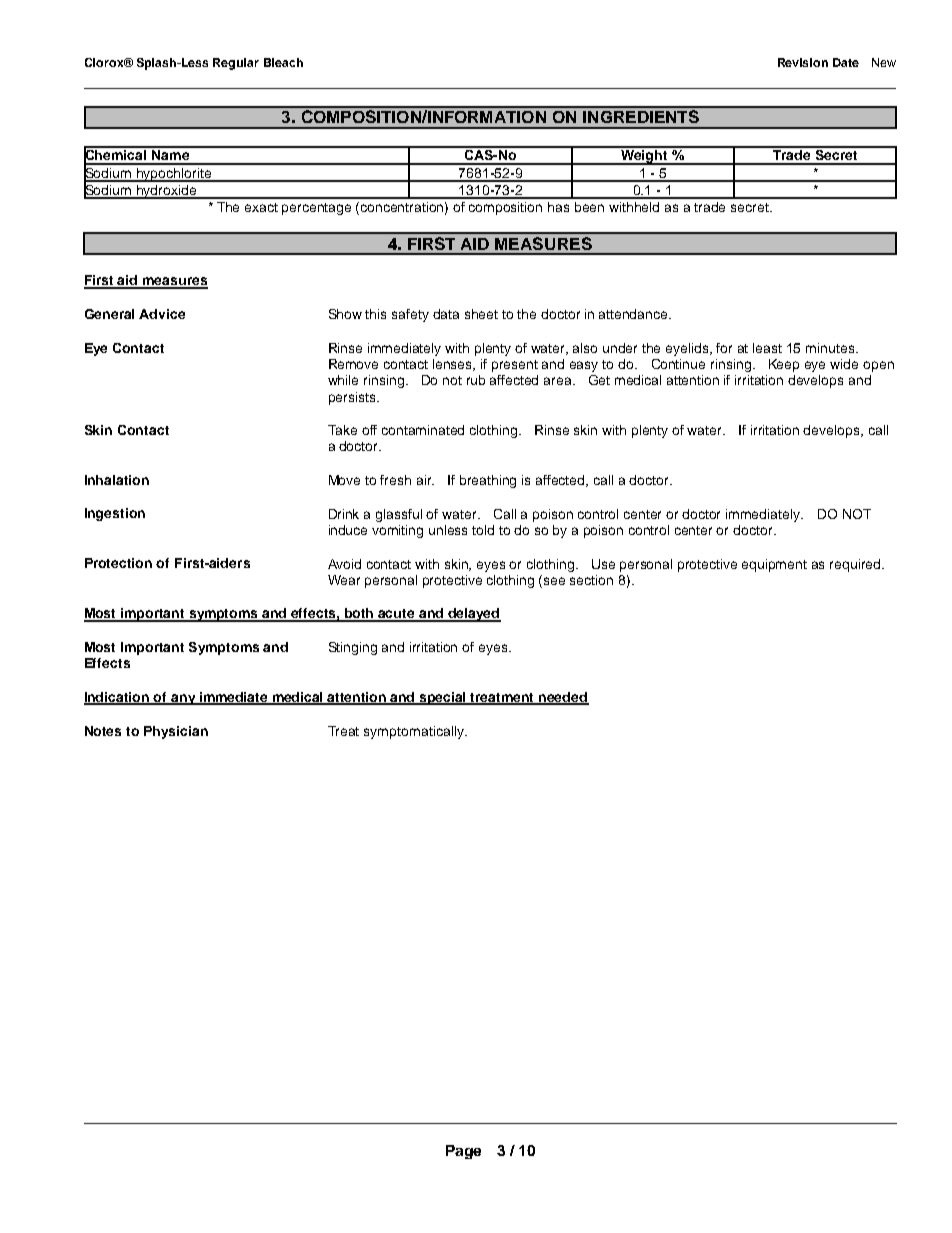 The width and height of the document is (952, 1233). I want to click on Protection, so click(118, 563).
